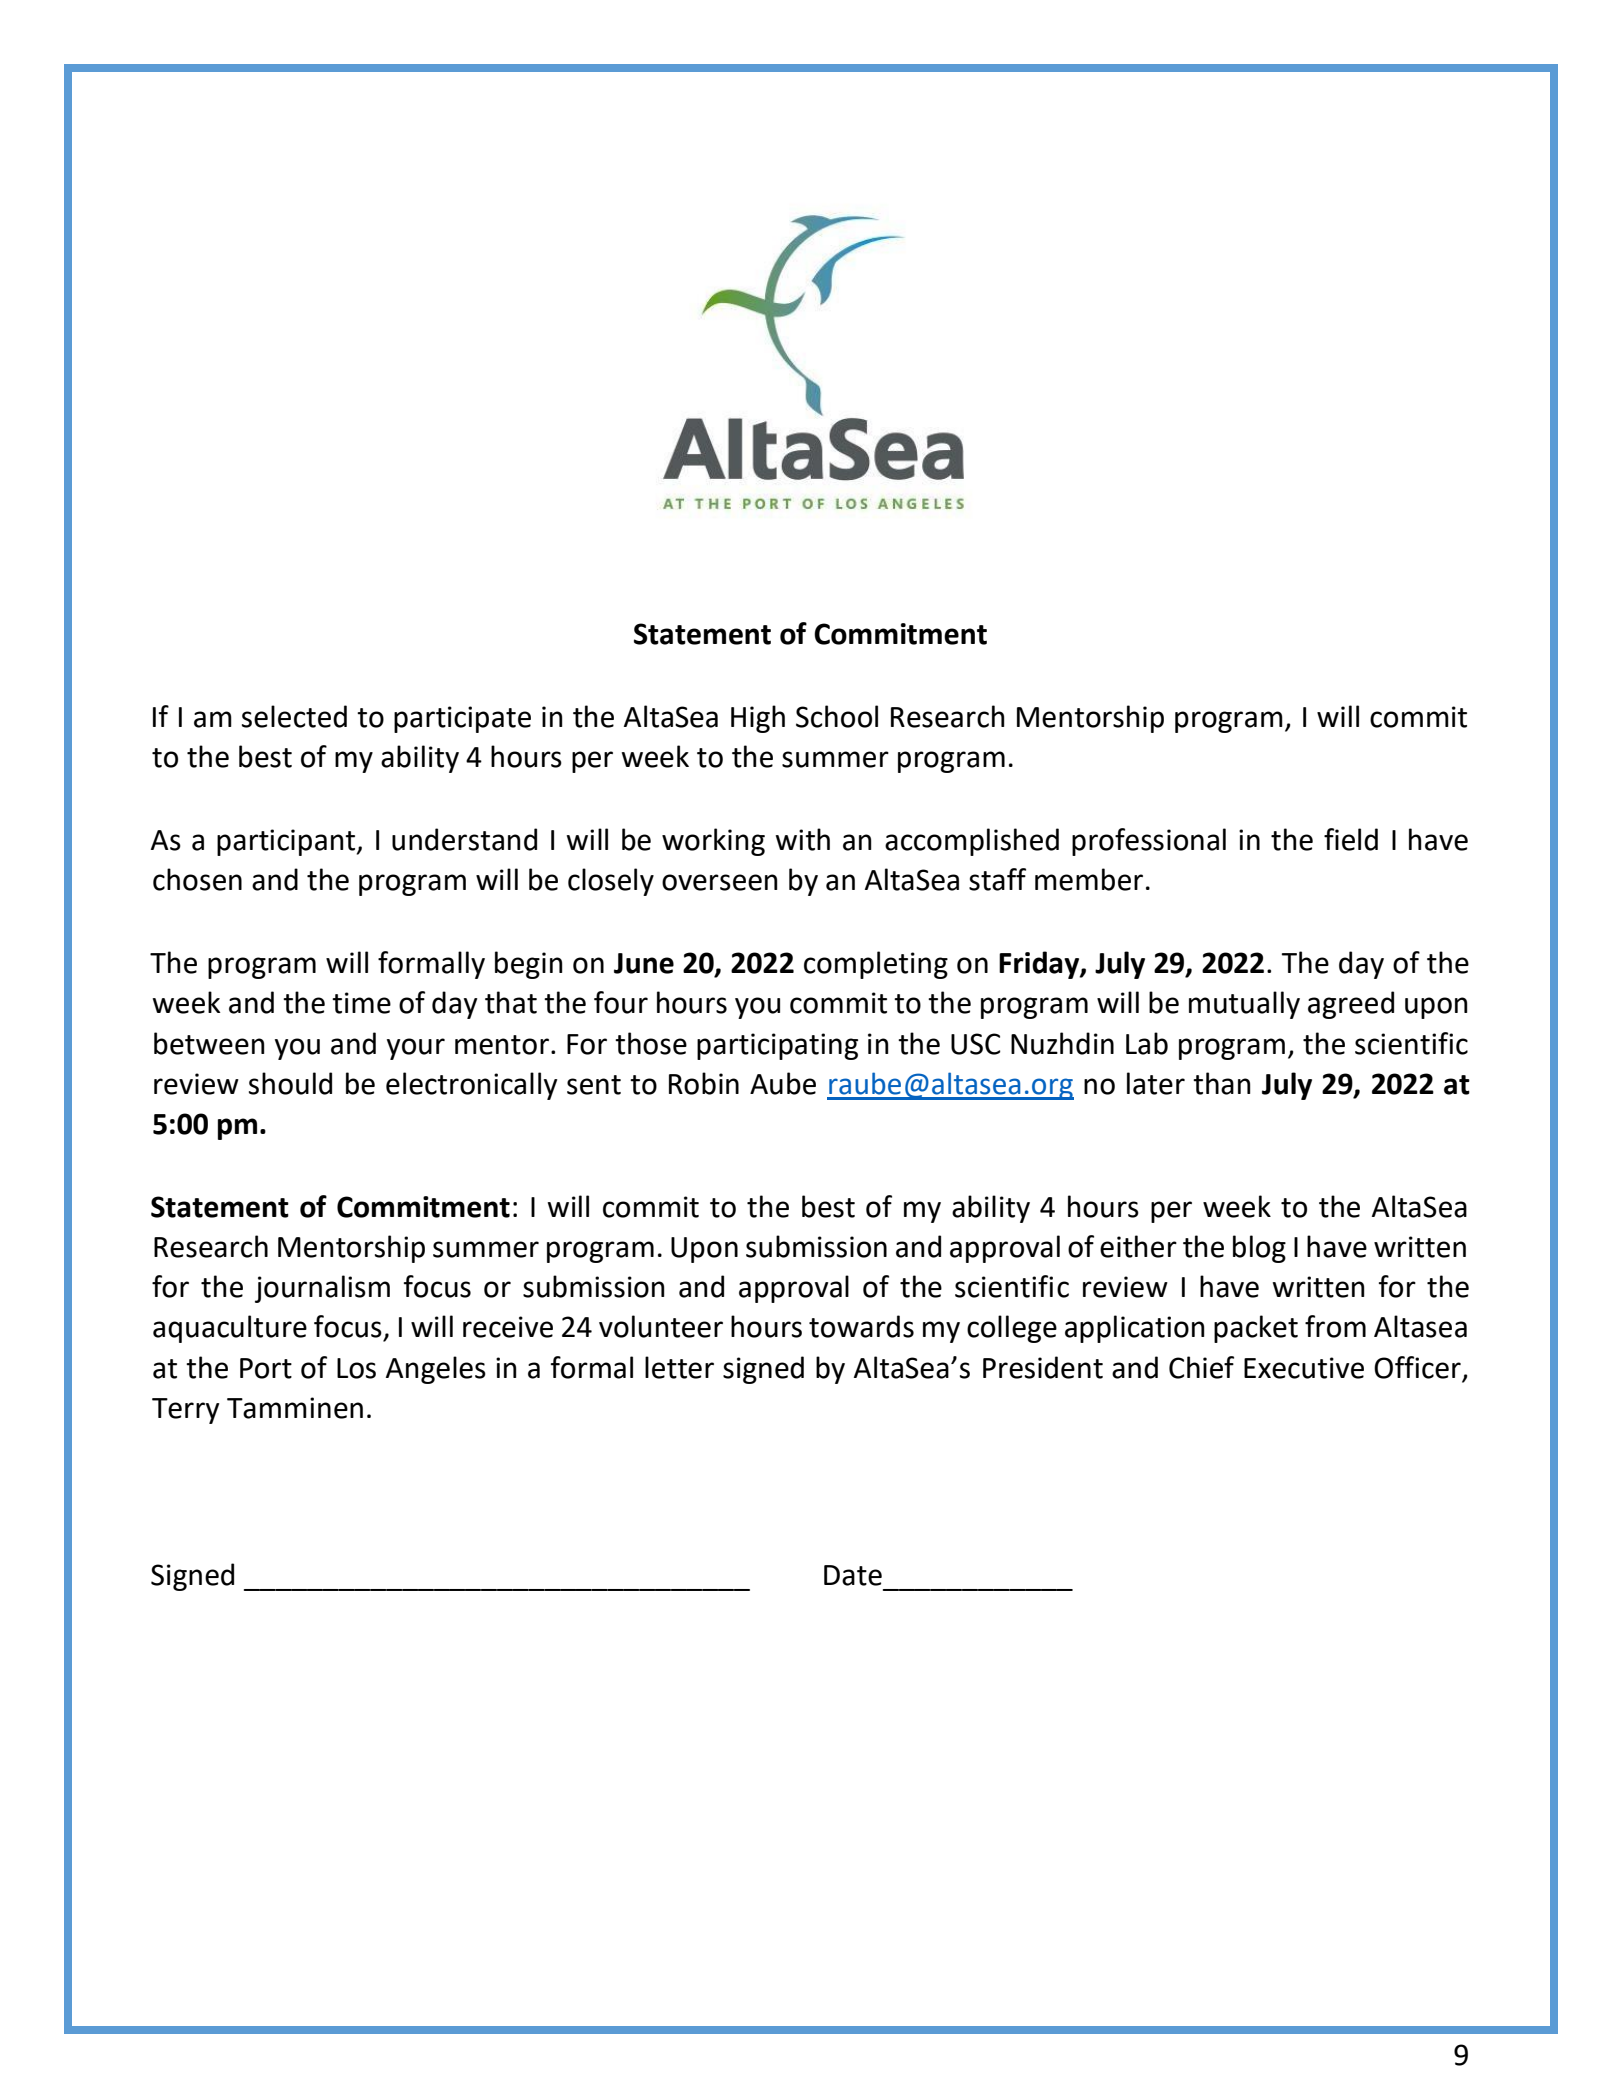 Image resolution: width=1621 pixels, height=2097 pixels. What do you see at coordinates (1304, 1368) in the document?
I see `Executive` at bounding box center [1304, 1368].
